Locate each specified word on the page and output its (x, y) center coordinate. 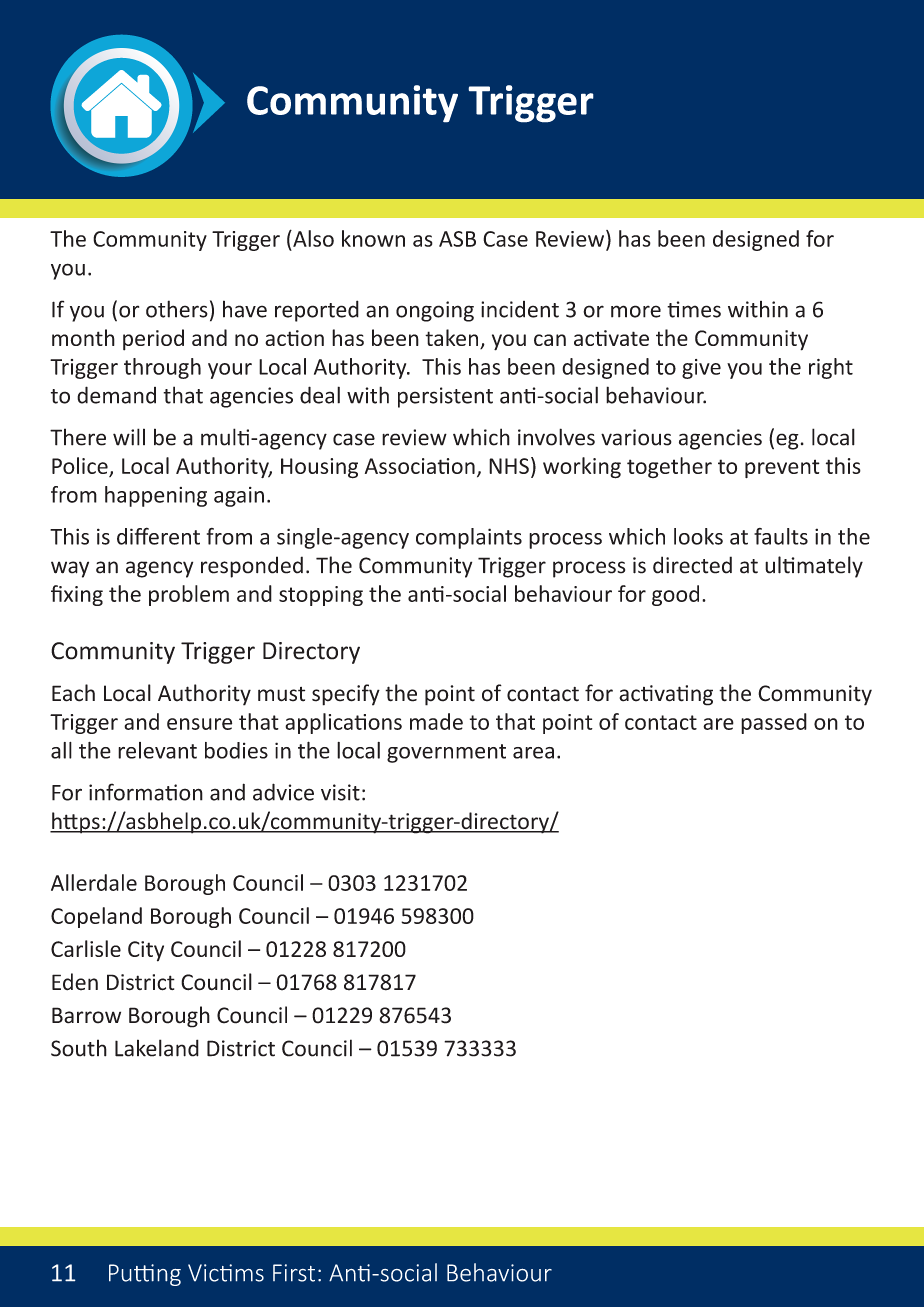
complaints (469, 538)
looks (698, 536)
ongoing (435, 311)
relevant (157, 750)
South (79, 1048)
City (146, 951)
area (533, 753)
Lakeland (157, 1048)
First (294, 1273)
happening (156, 496)
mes (701, 311)
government (446, 753)
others (177, 309)
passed (774, 723)
